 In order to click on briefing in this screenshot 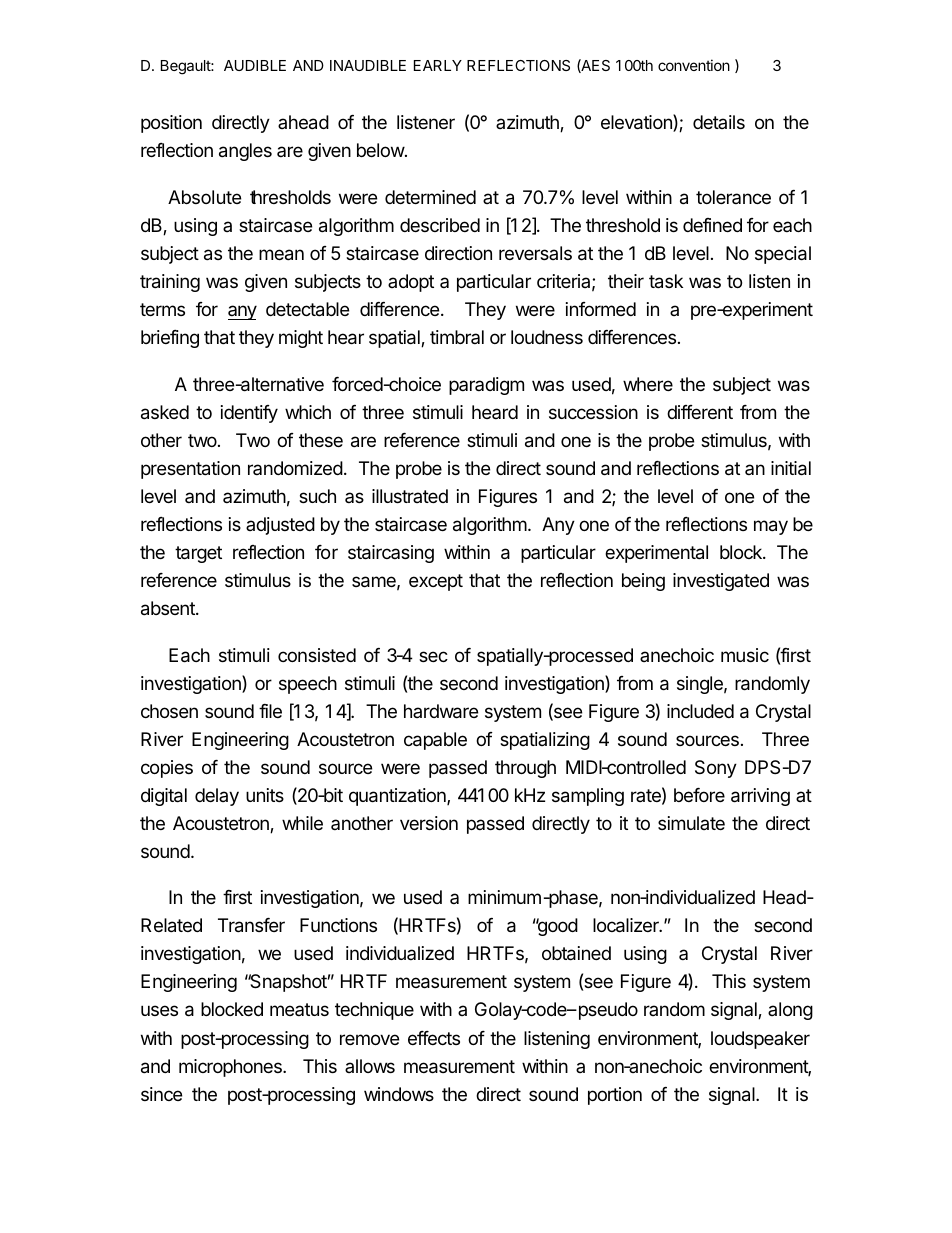, I will do `click(170, 339)`.
